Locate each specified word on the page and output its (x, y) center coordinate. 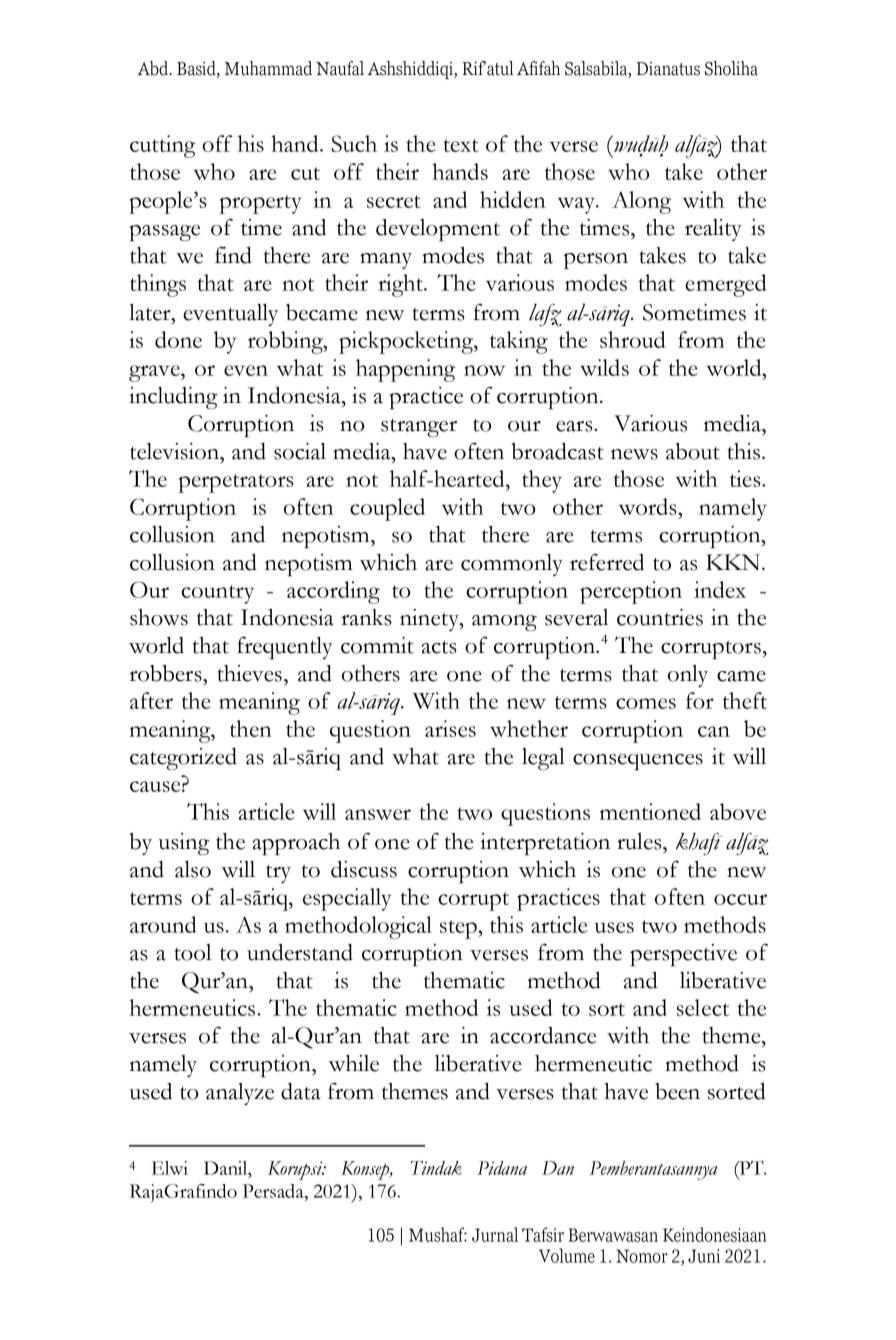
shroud (632, 339)
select (703, 1007)
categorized (183, 759)
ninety (430, 620)
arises (450, 728)
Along (641, 202)
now (484, 370)
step (459, 929)
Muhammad (268, 68)
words (649, 506)
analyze (240, 1094)
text (461, 145)
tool (193, 952)
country (217, 594)
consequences (638, 762)
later (151, 312)
